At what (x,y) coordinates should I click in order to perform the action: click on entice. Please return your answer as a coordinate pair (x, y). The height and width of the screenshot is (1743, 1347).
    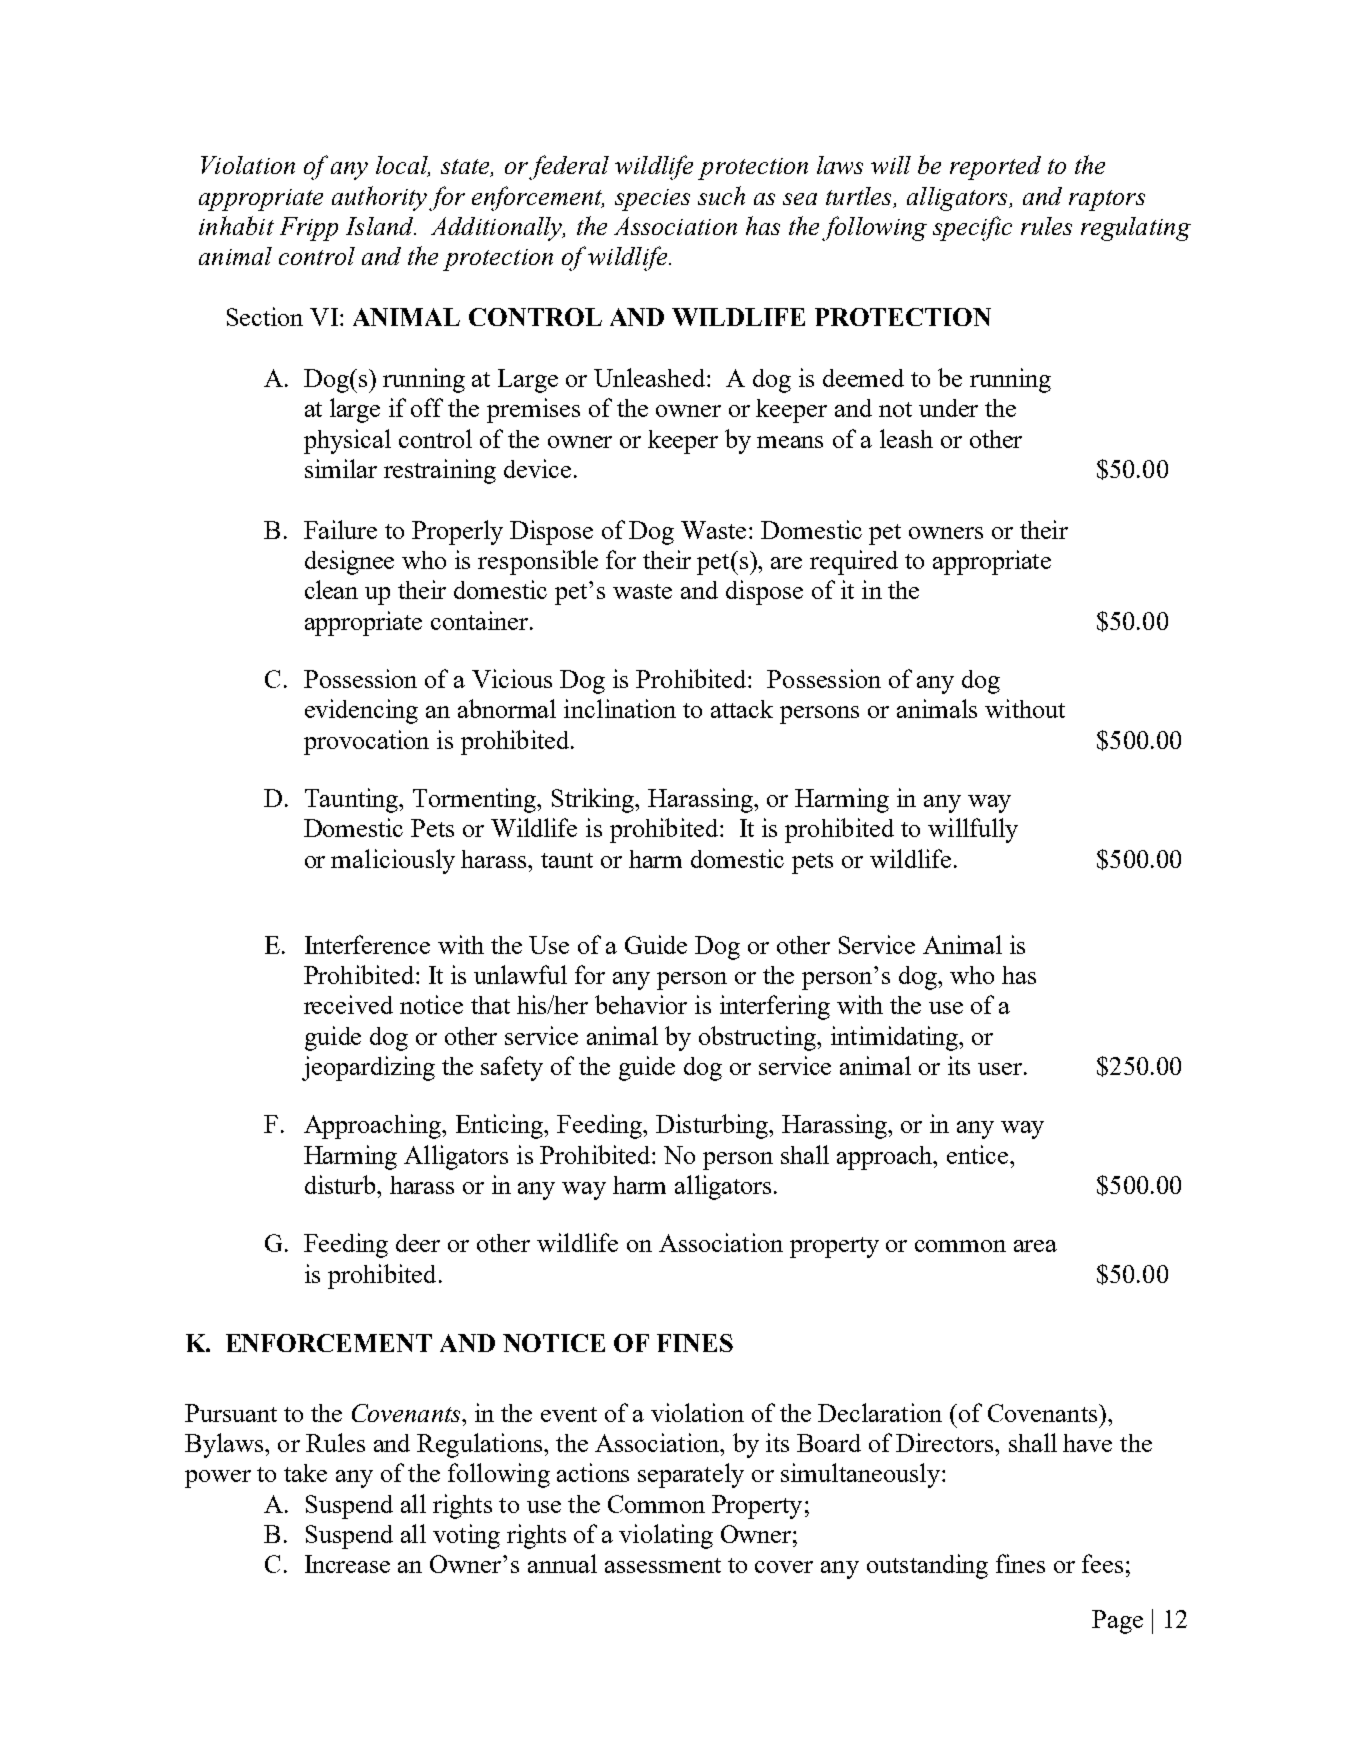
    Looking at the image, I should click on (979, 1154).
